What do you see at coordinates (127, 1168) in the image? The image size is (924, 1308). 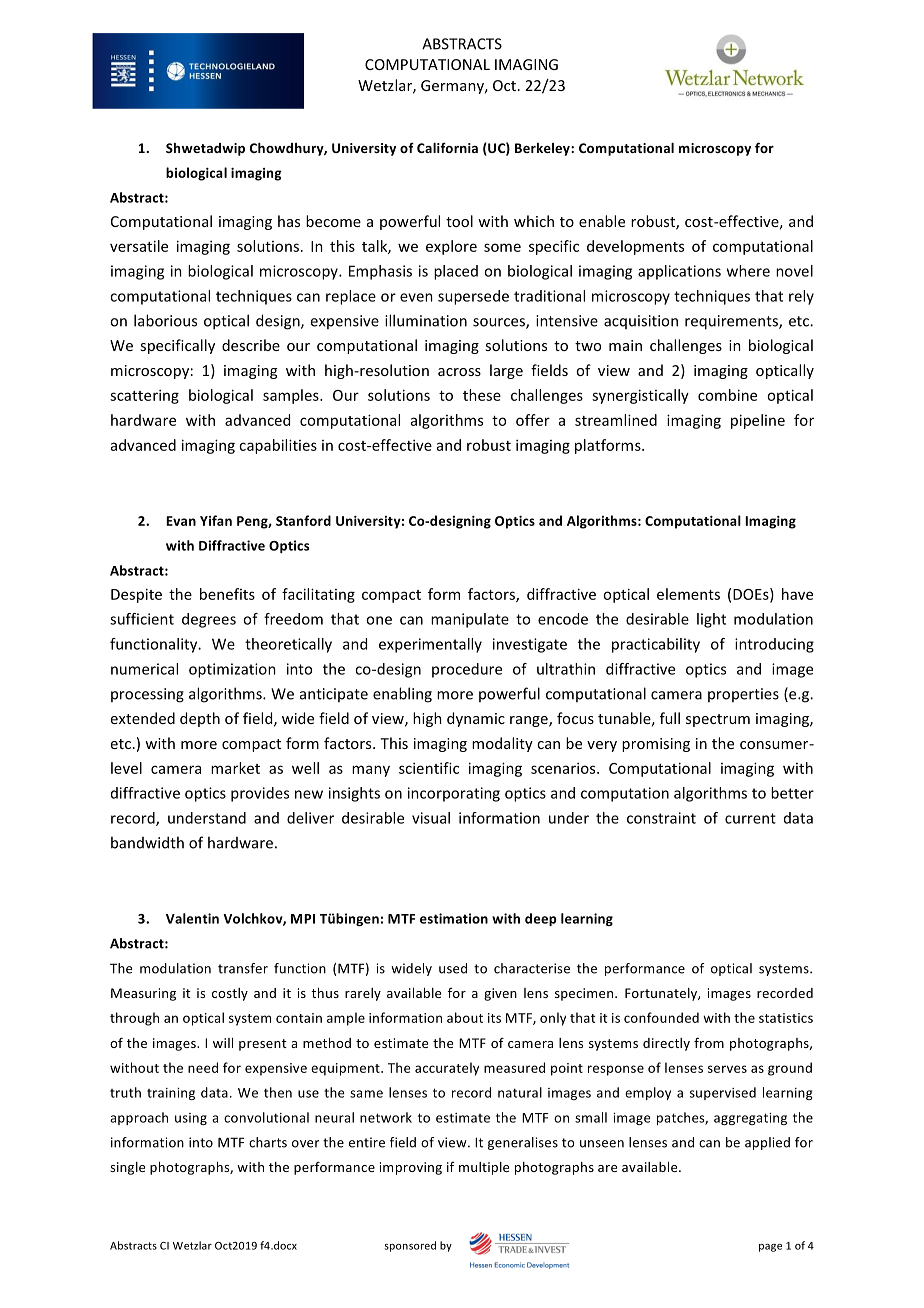 I see `single` at bounding box center [127, 1168].
